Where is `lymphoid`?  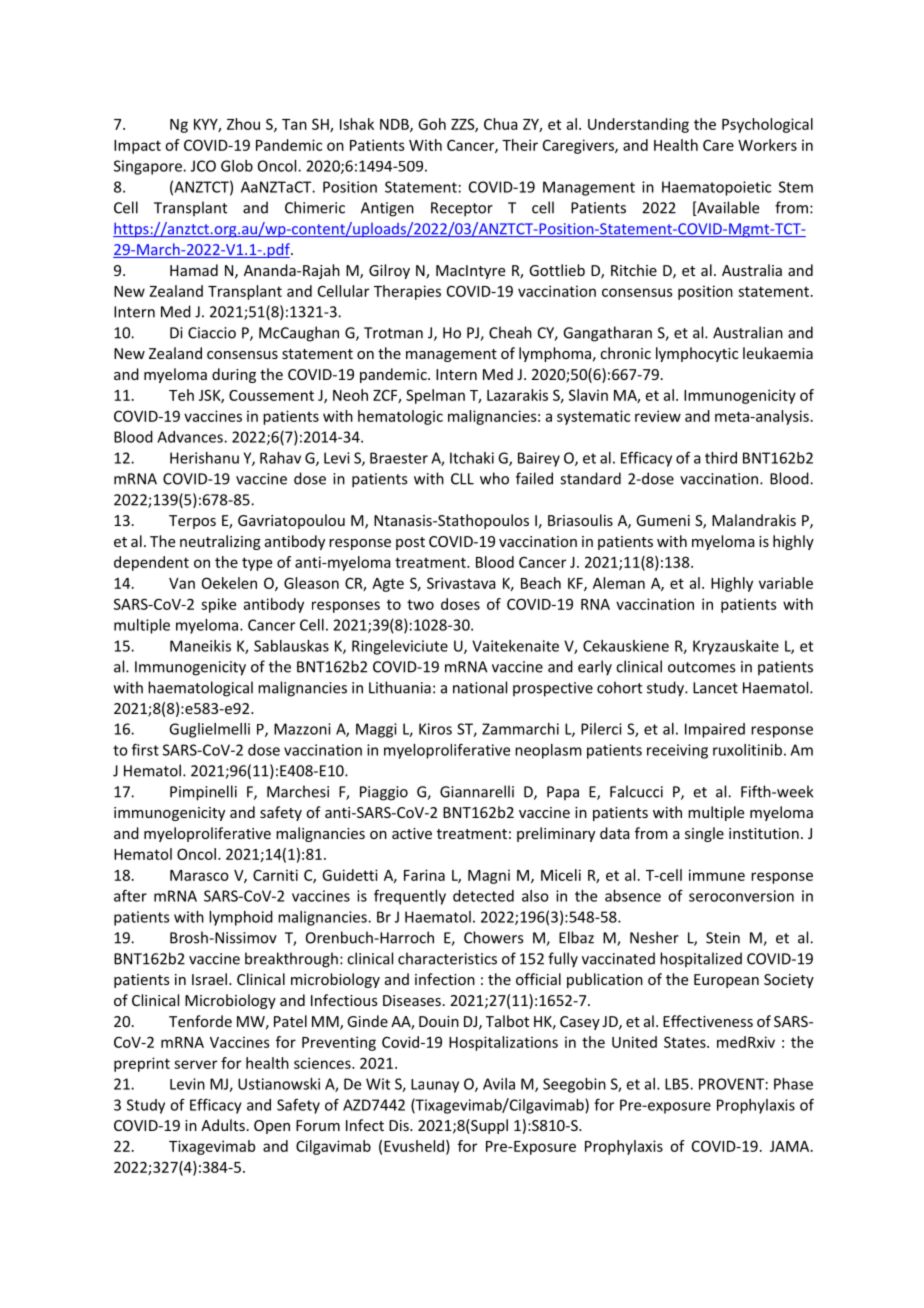
lymphoid is located at coordinates (241, 918).
